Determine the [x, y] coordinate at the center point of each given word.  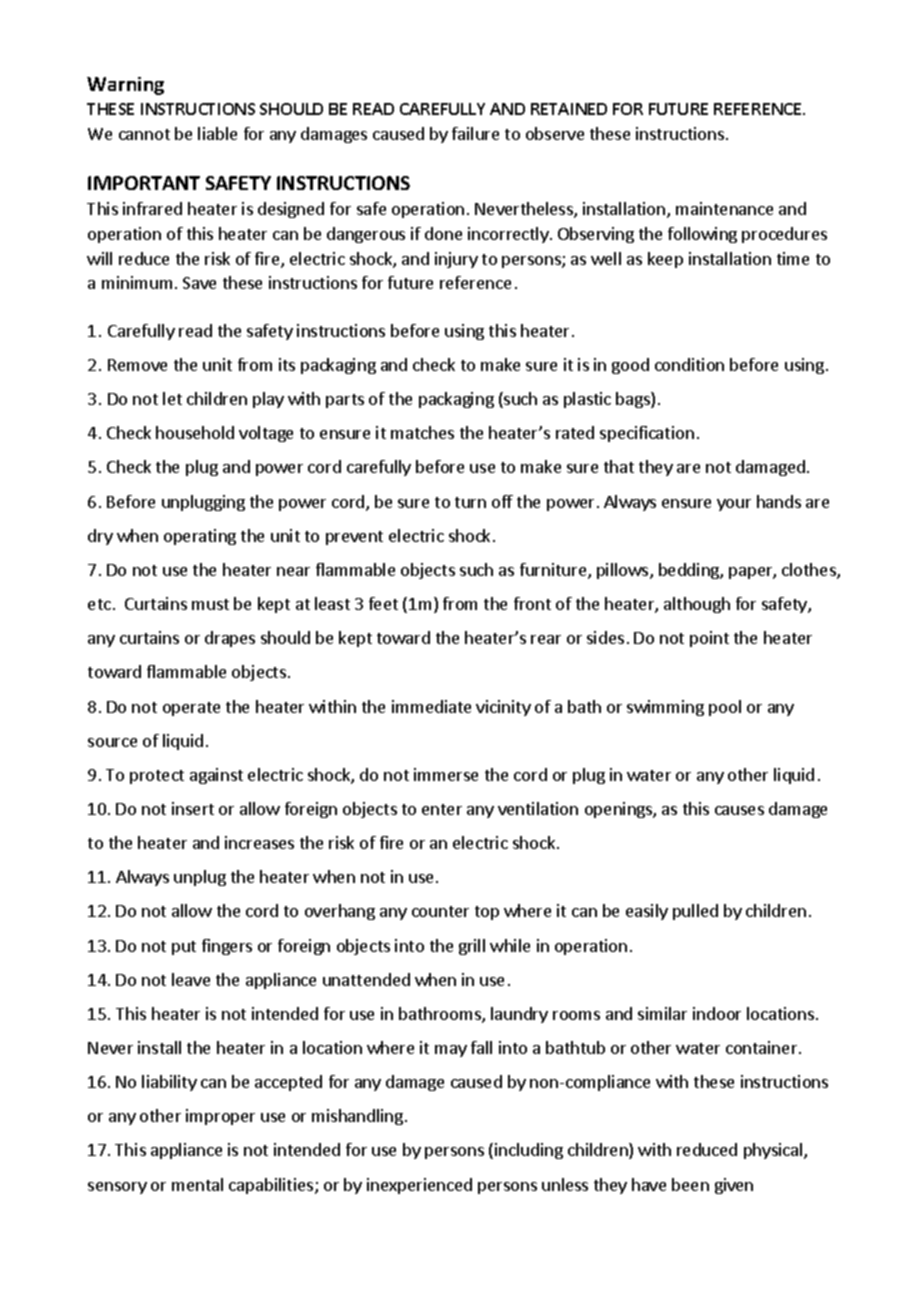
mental [197, 1184]
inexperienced [419, 1186]
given [734, 1186]
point [709, 639]
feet [383, 603]
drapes [230, 639]
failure [475, 133]
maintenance [724, 208]
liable [217, 133]
